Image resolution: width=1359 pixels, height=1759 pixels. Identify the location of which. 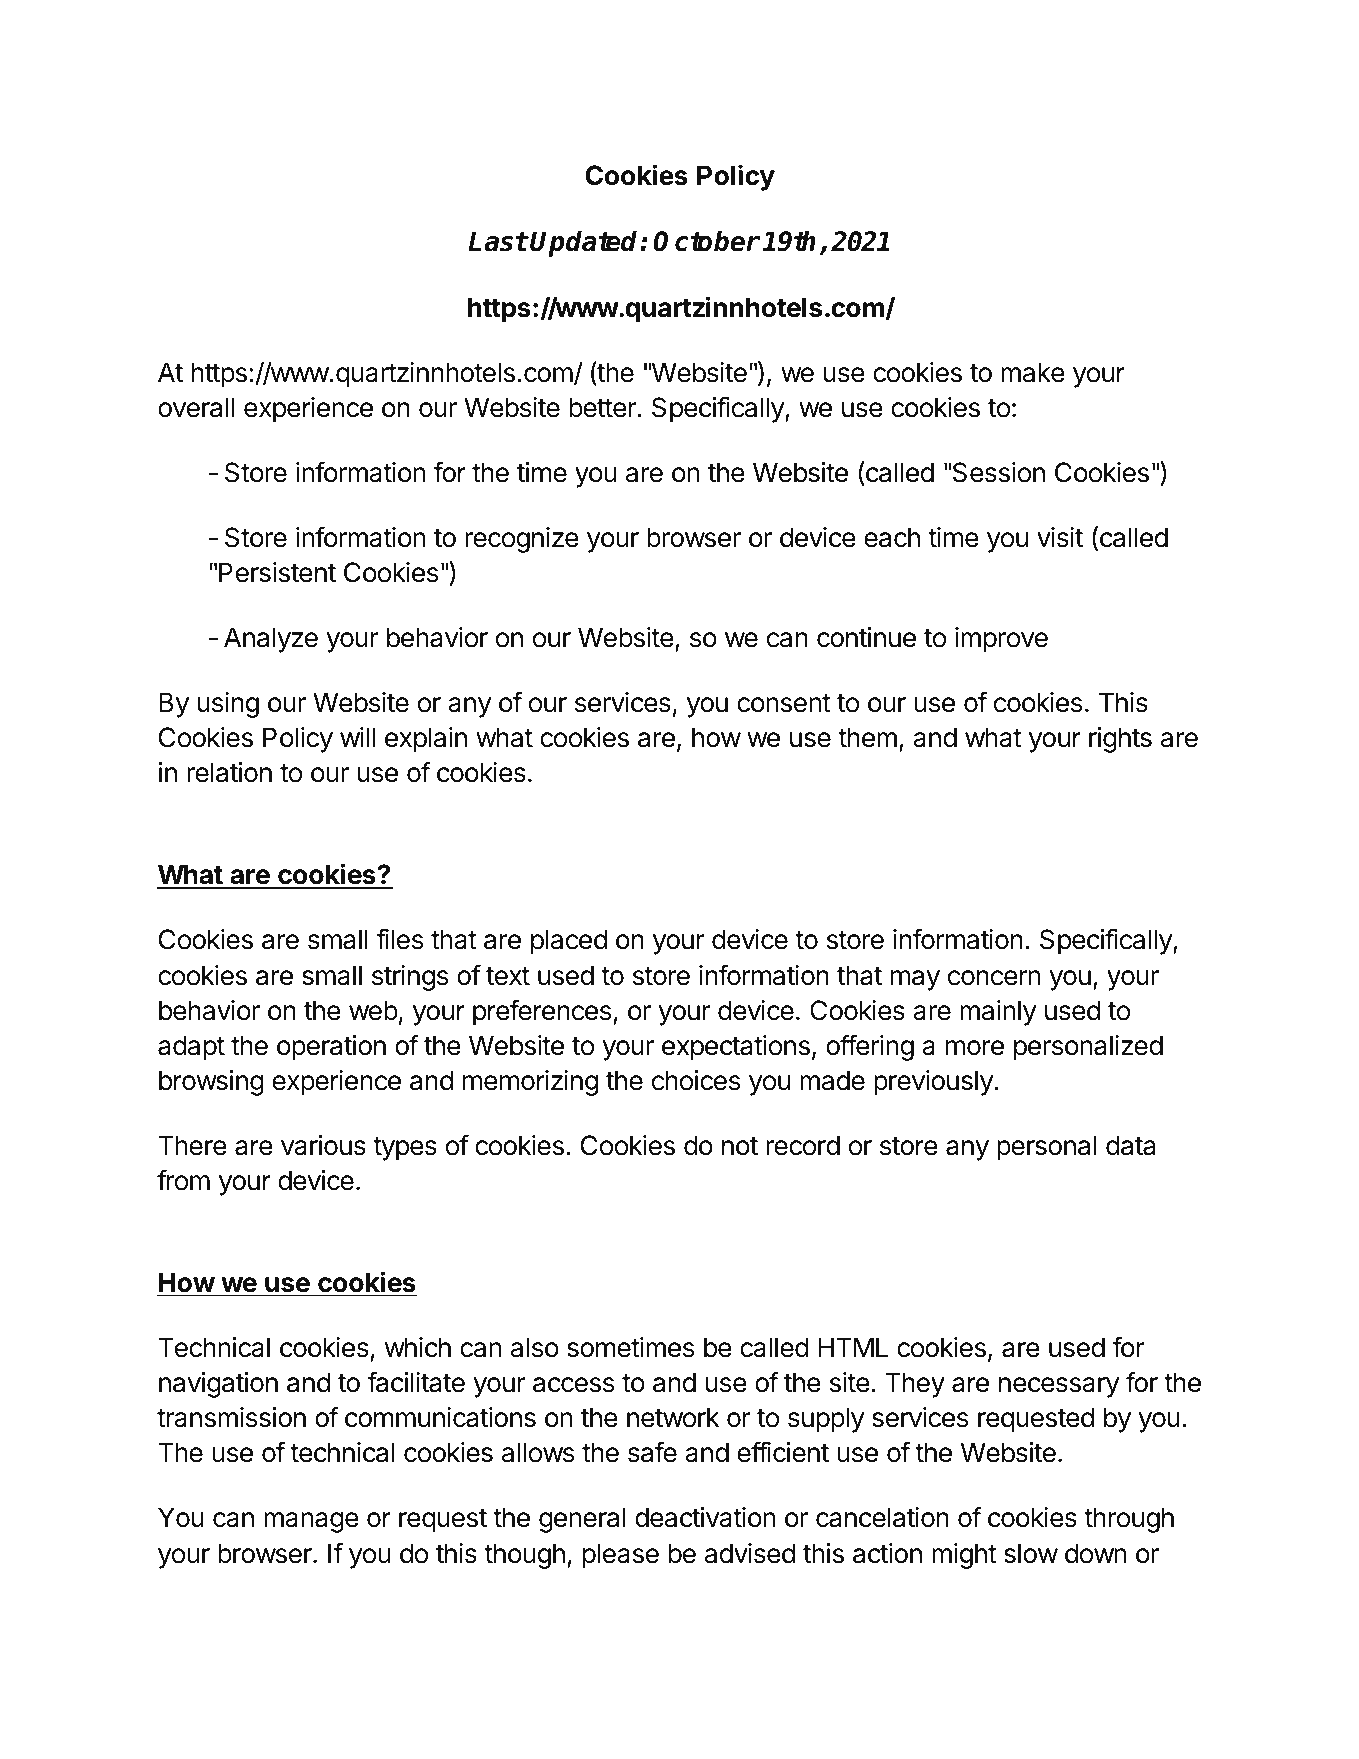
(418, 1347).
